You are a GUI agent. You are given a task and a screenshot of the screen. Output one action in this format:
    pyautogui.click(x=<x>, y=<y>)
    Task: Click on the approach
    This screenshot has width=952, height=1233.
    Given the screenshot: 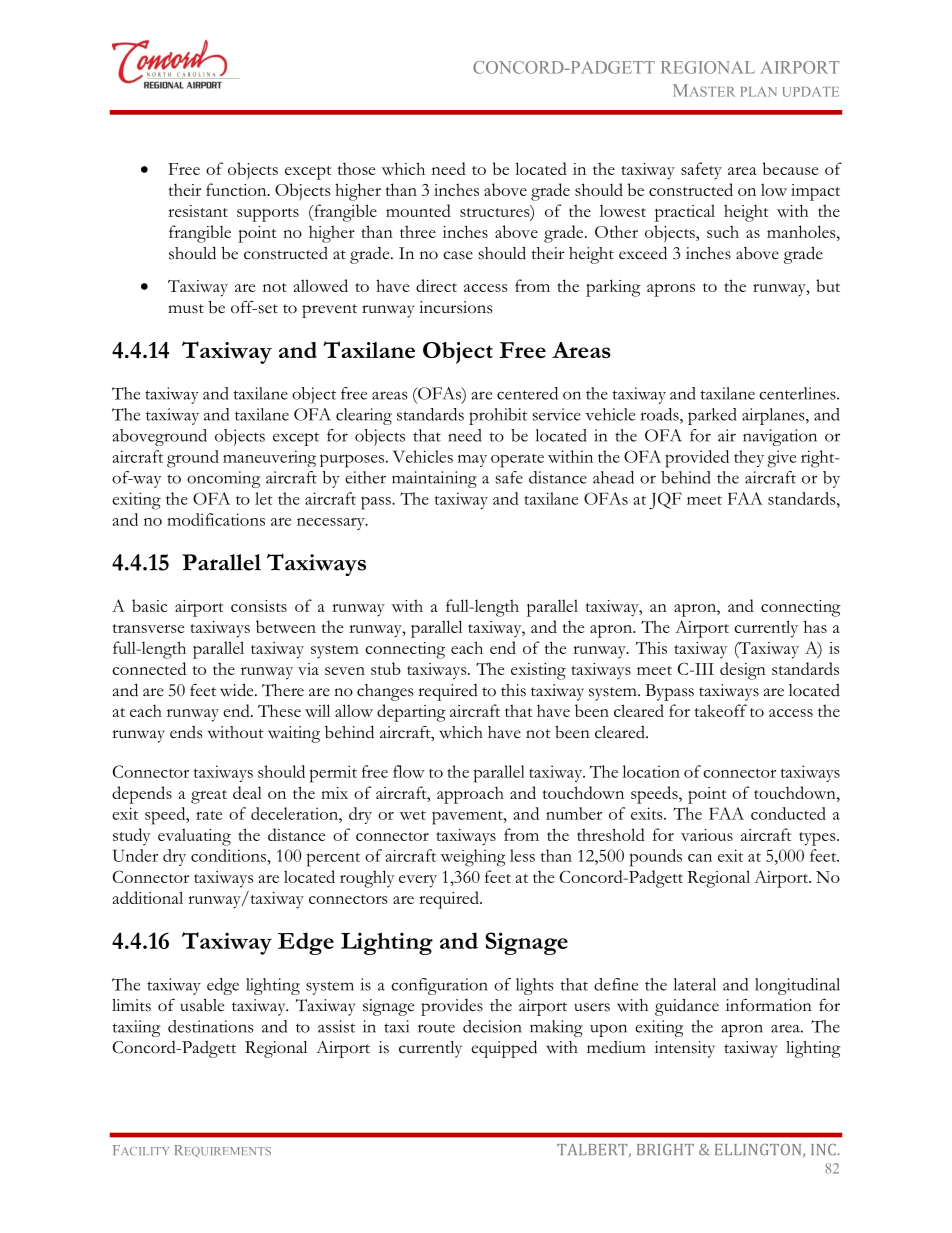 What is the action you would take?
    pyautogui.click(x=470, y=795)
